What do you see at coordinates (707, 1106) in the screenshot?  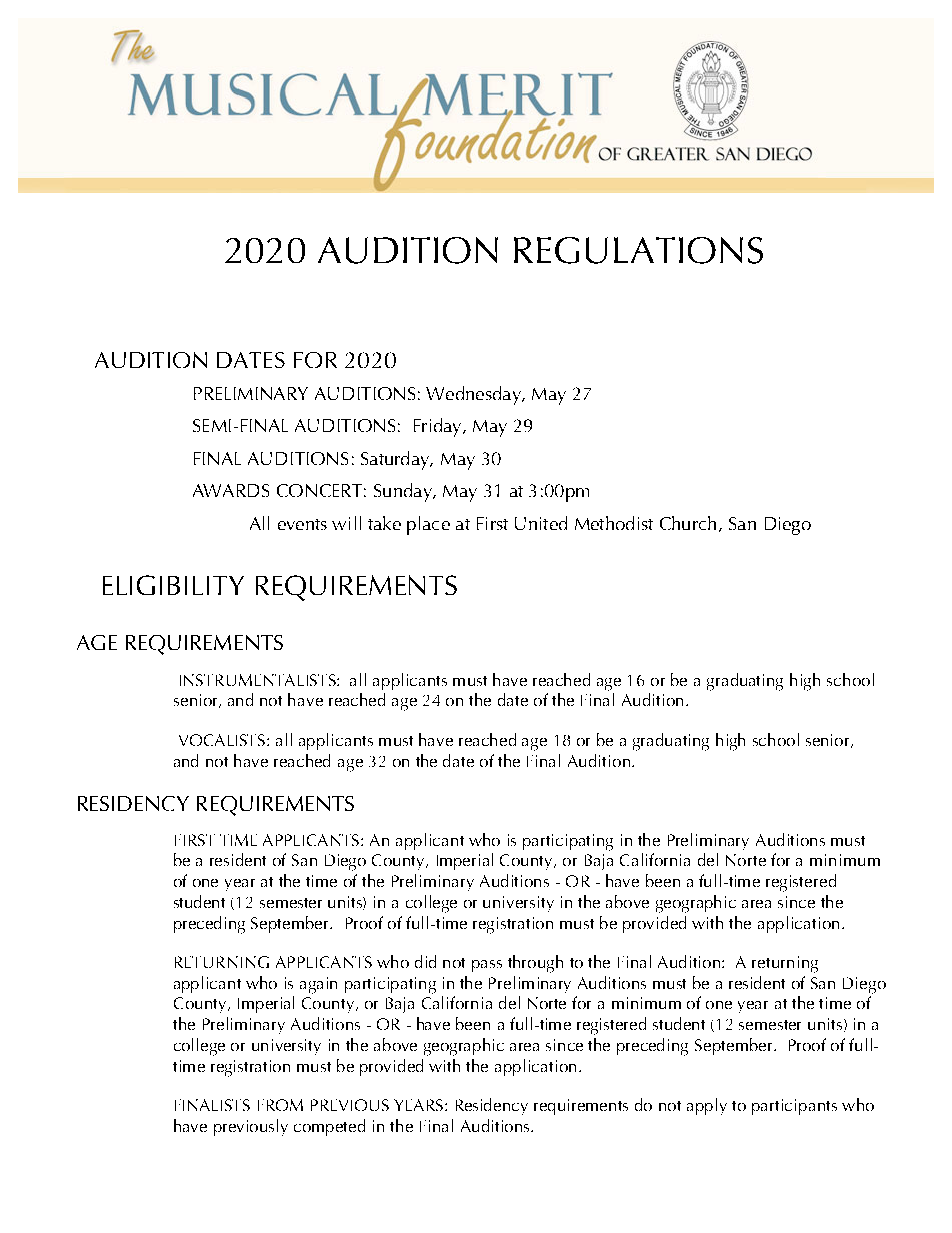 I see `apply` at bounding box center [707, 1106].
